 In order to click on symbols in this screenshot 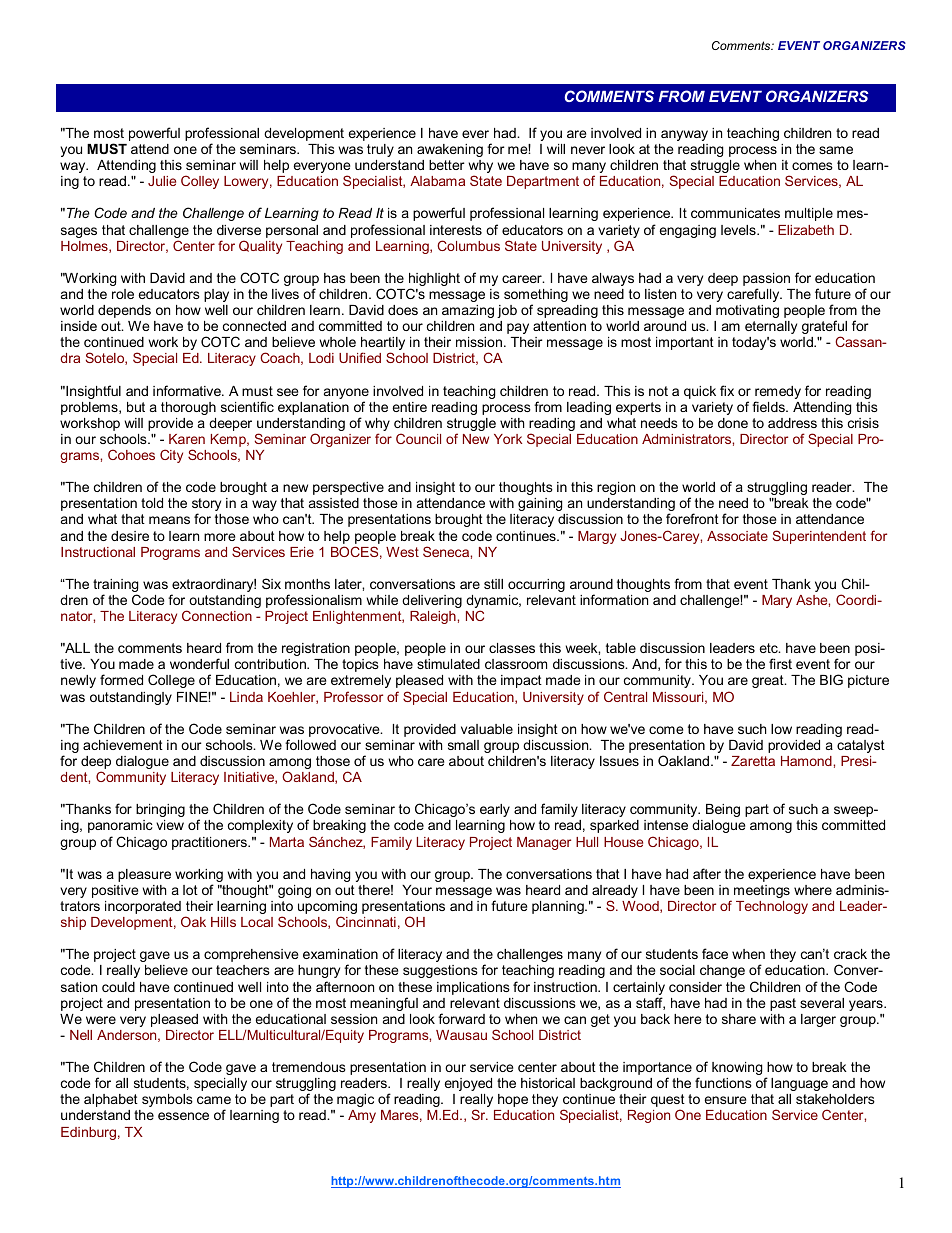, I will do `click(167, 1100)`.
